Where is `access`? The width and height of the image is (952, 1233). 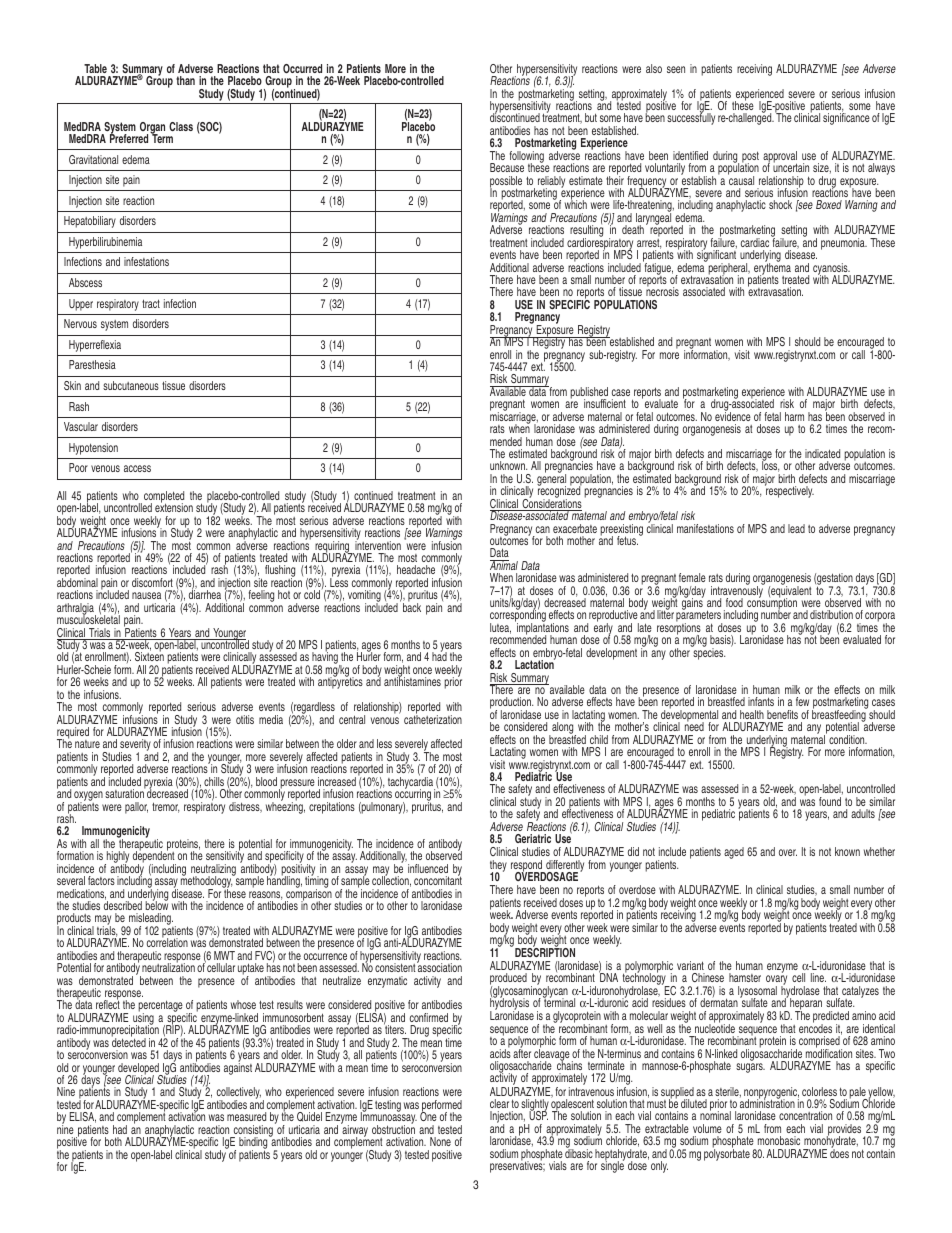 access is located at coordinates (137, 468).
